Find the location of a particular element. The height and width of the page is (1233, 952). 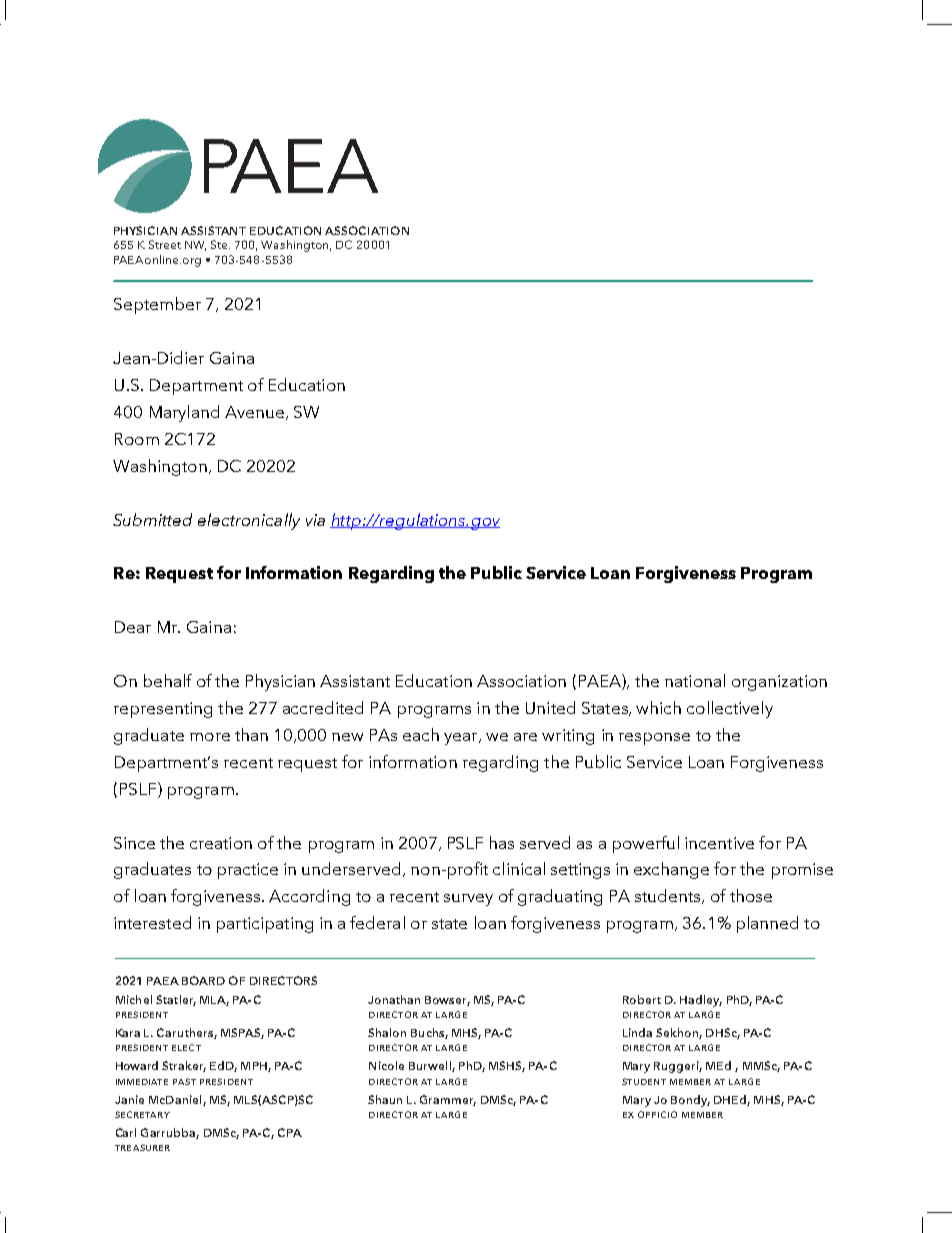

year is located at coordinates (462, 739).
